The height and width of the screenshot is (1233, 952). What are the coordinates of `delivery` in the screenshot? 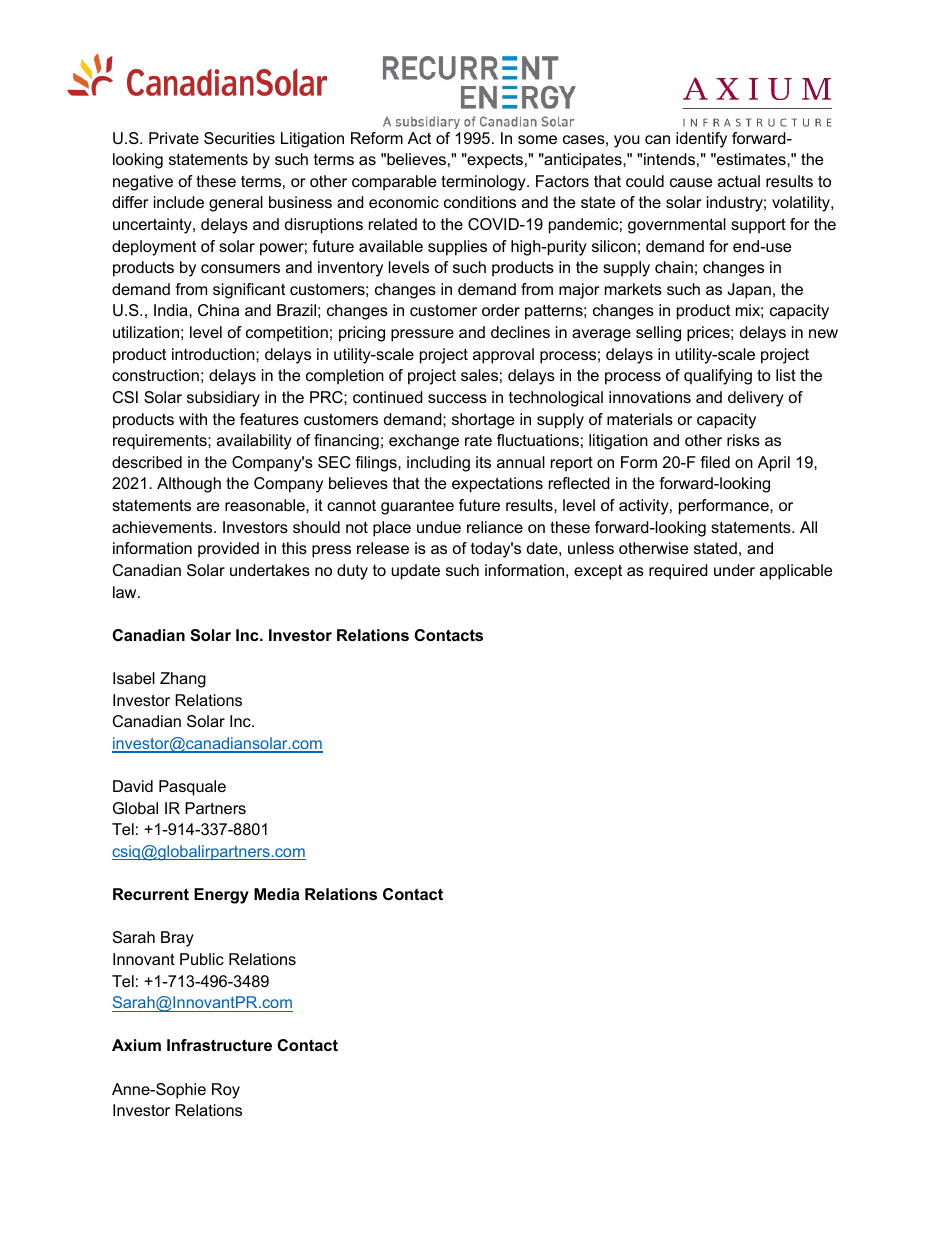 It's located at (756, 399).
